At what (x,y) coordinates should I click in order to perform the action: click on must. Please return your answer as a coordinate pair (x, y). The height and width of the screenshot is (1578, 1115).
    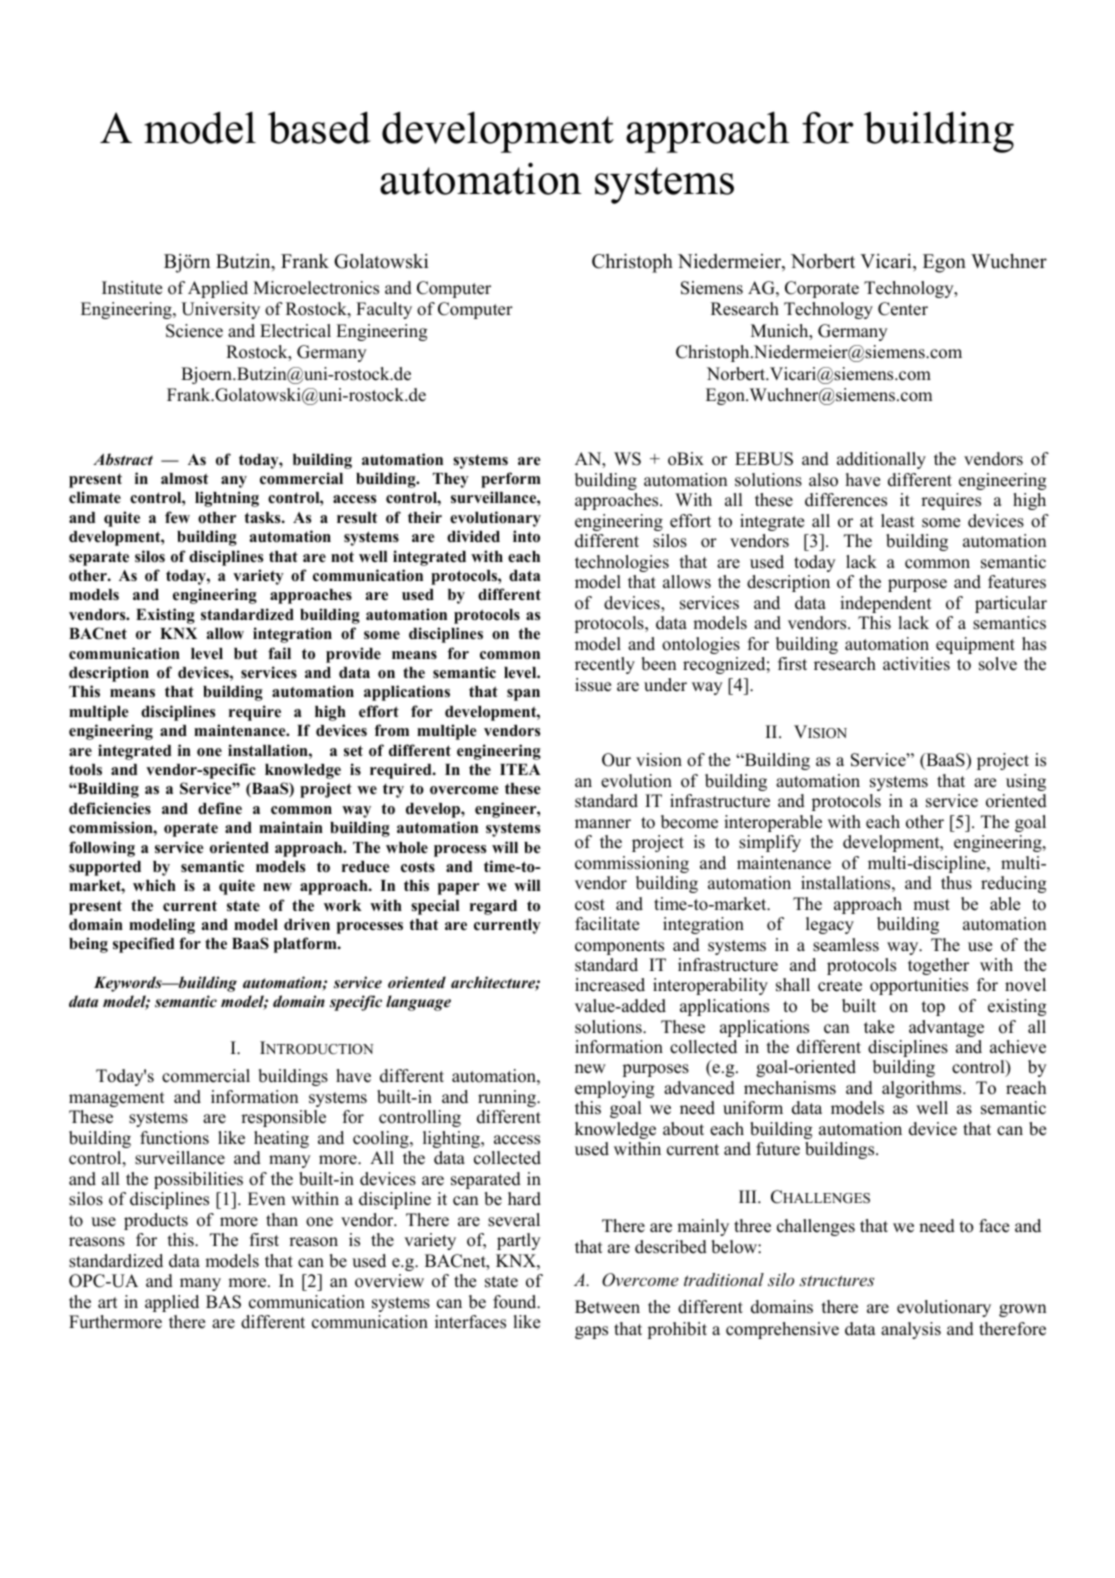
    Looking at the image, I should click on (931, 905).
